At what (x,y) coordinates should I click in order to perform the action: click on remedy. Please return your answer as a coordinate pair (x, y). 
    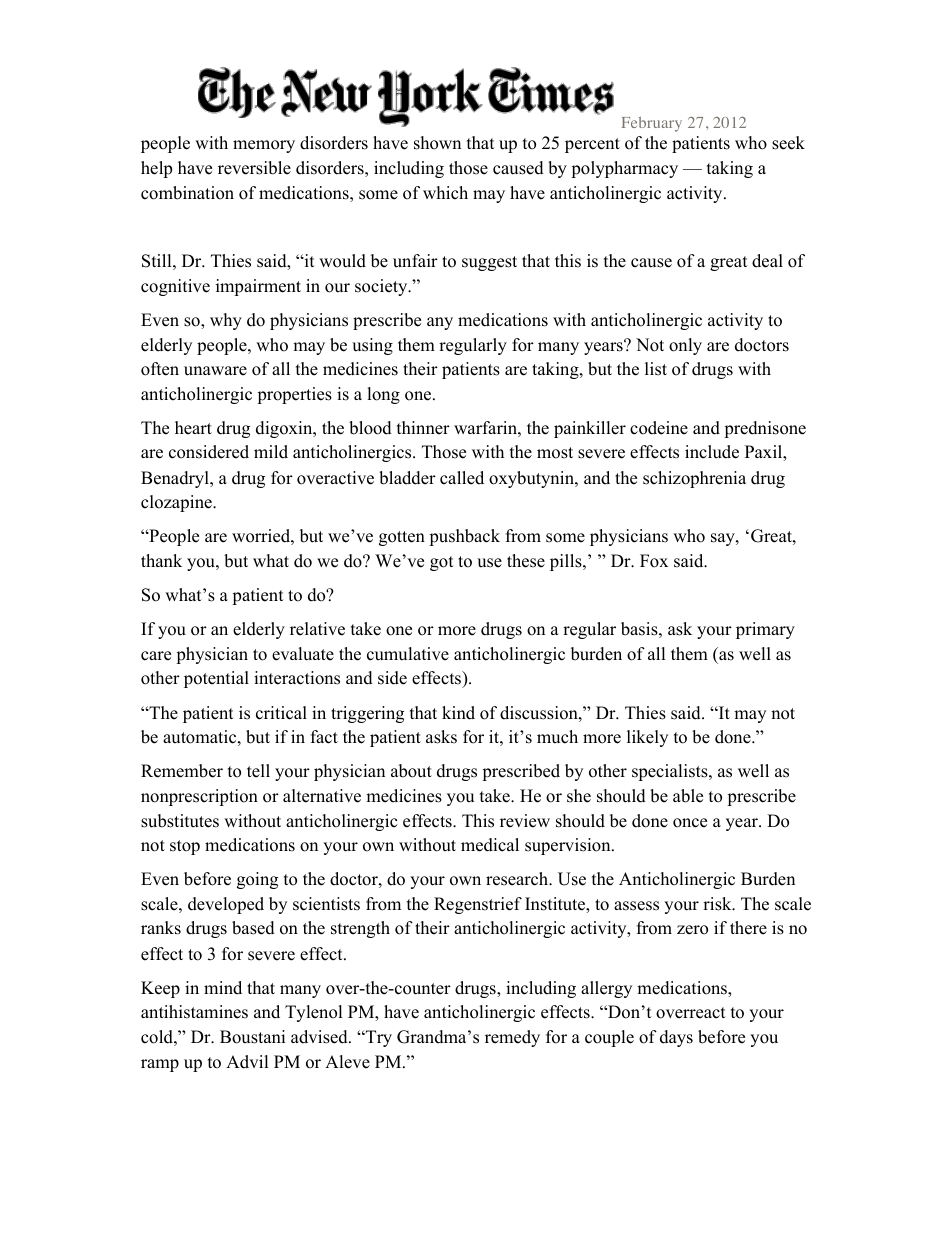
    Looking at the image, I should click on (512, 1038).
